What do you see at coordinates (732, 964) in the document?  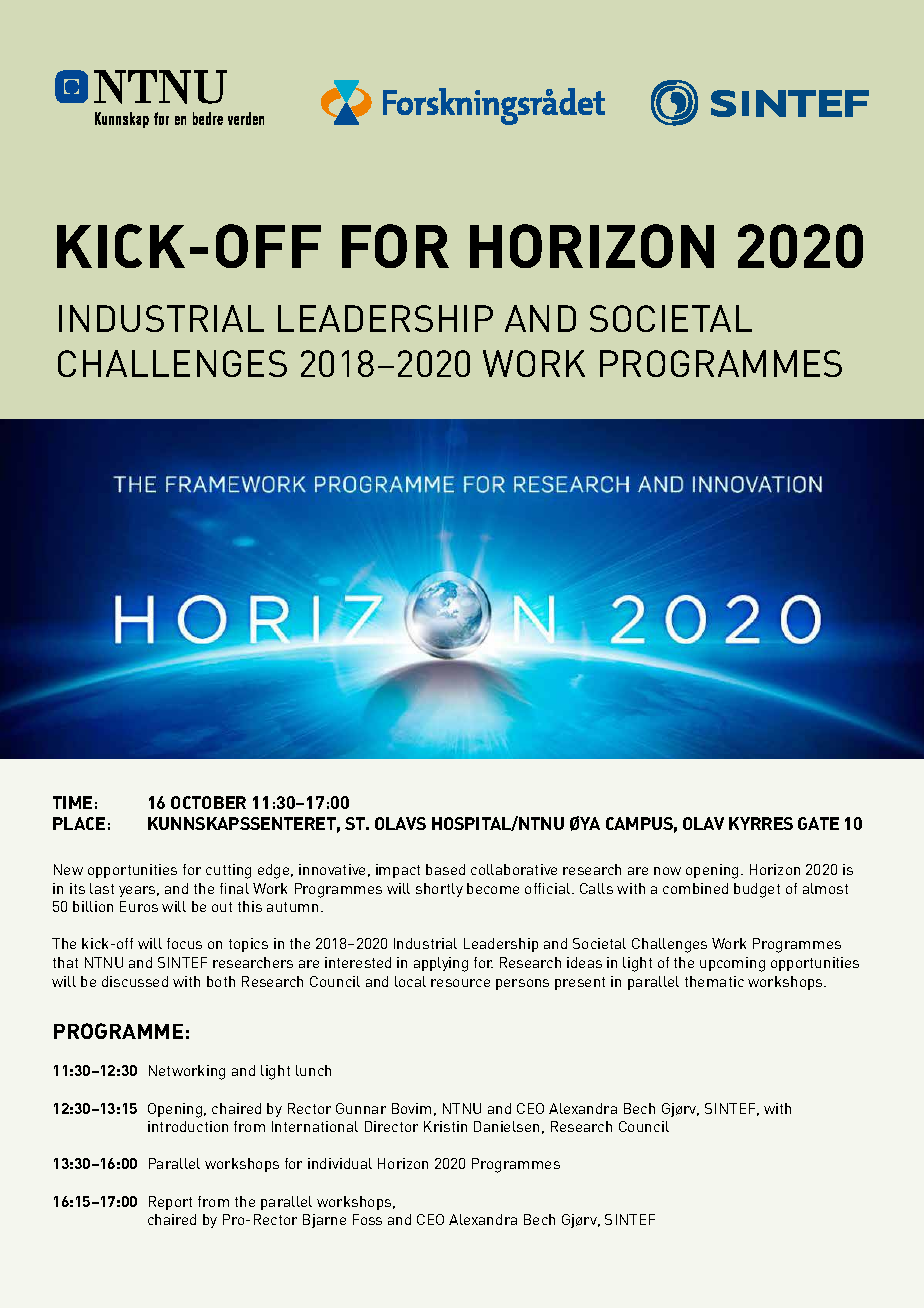 I see `upcoming` at bounding box center [732, 964].
